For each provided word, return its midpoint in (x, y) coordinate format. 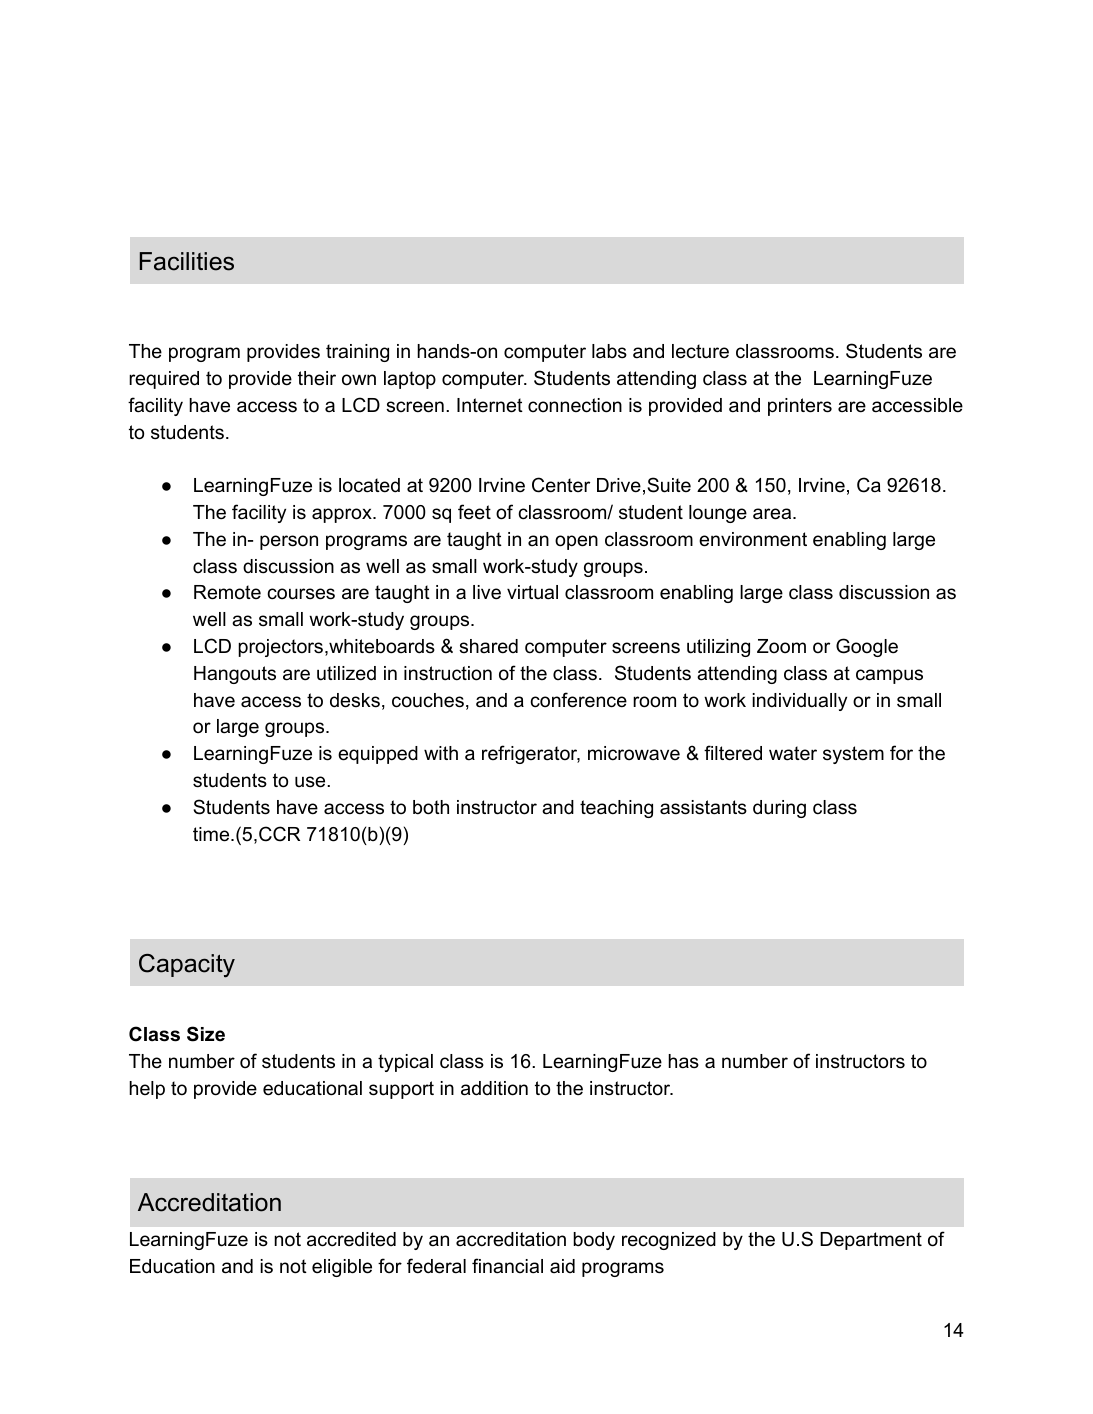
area (773, 514)
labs (609, 351)
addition (494, 1088)
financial (507, 1266)
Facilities (187, 261)
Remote (227, 592)
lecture (700, 351)
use (311, 782)
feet (474, 512)
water (793, 753)
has (683, 1061)
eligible (342, 1268)
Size (206, 1034)
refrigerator (531, 754)
